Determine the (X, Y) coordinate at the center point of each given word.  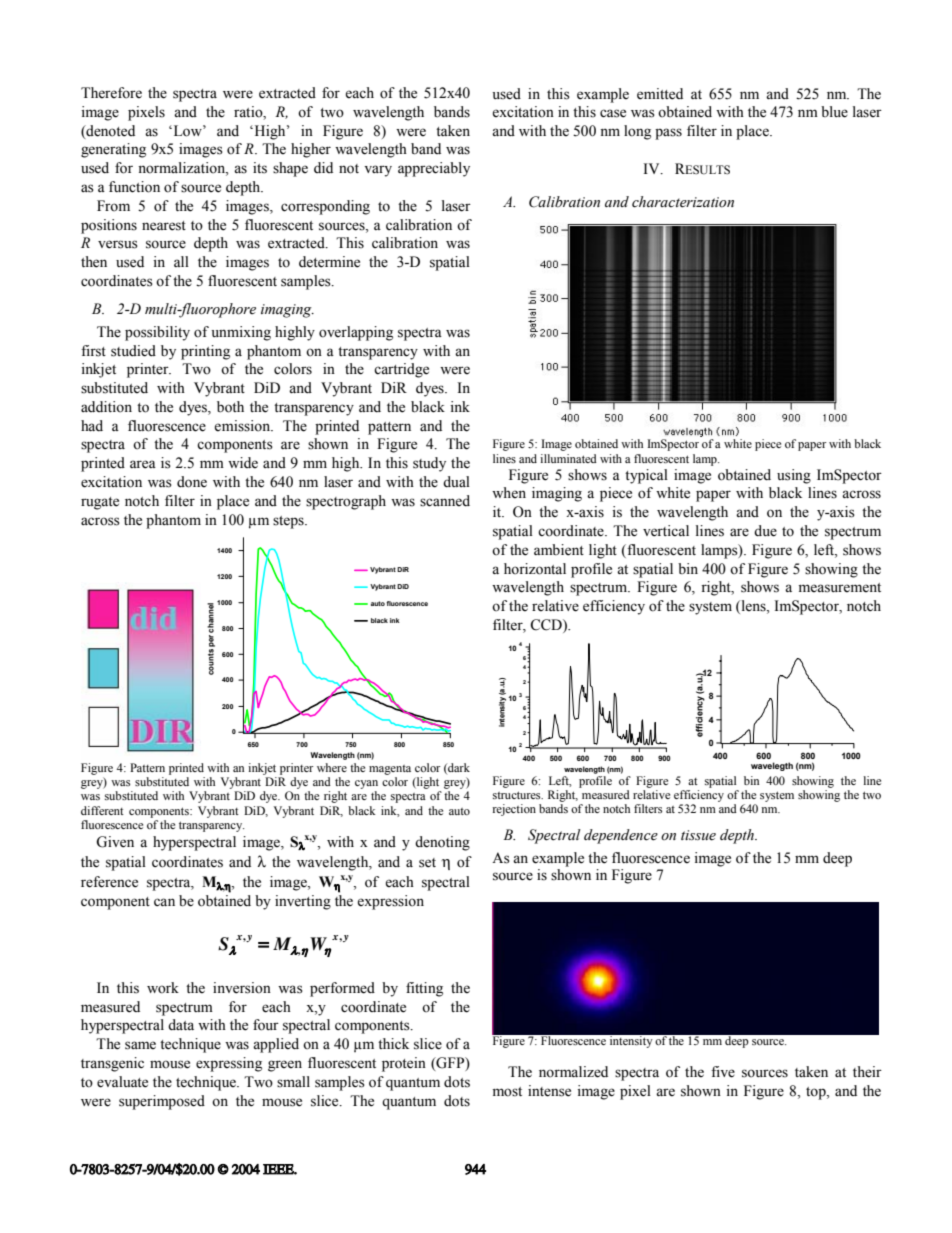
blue (834, 112)
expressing (229, 1064)
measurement (840, 588)
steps (289, 522)
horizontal (535, 569)
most (507, 1092)
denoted (109, 131)
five (723, 1072)
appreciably (434, 169)
